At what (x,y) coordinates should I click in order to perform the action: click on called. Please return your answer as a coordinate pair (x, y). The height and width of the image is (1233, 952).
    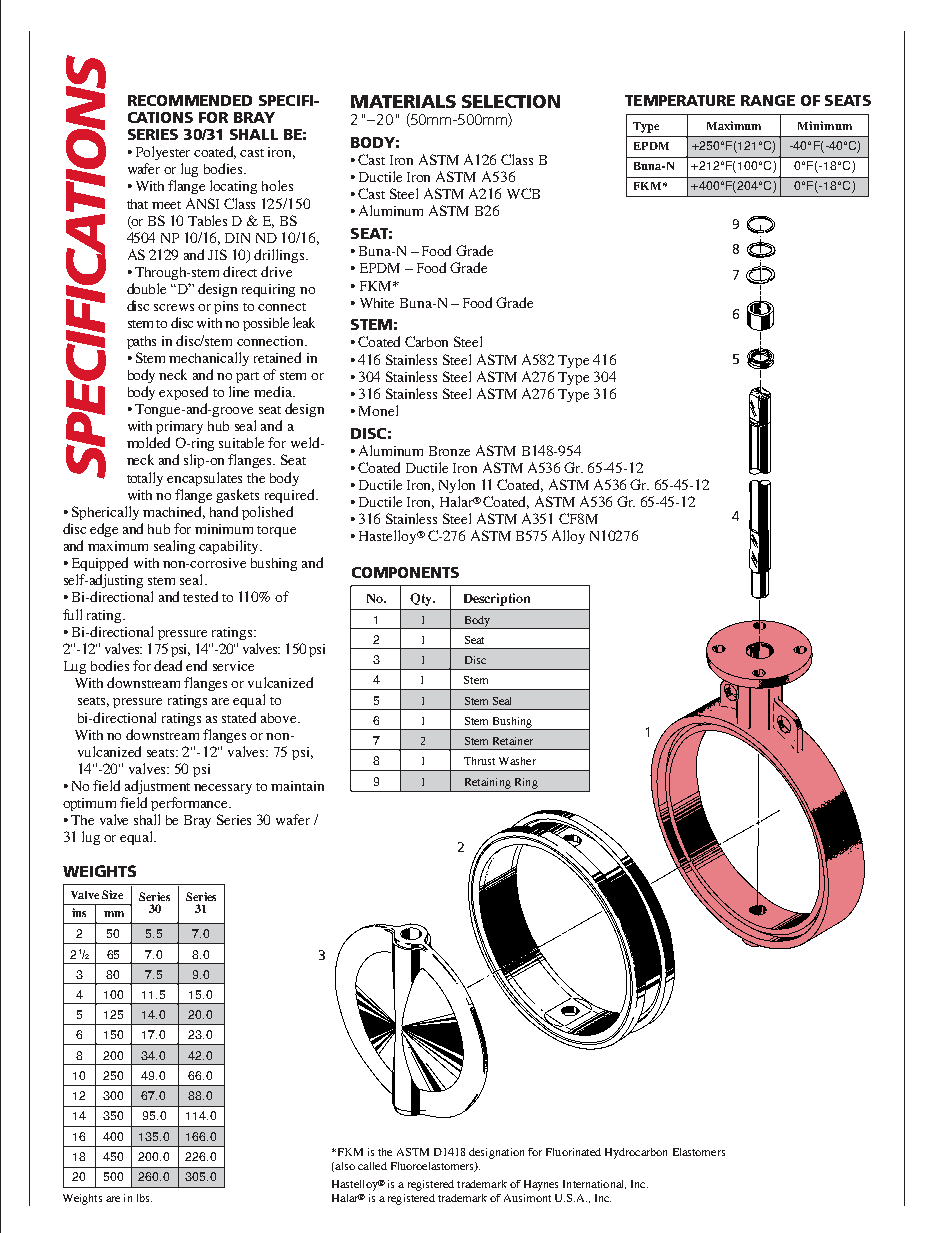
    Looking at the image, I should click on (372, 1166).
